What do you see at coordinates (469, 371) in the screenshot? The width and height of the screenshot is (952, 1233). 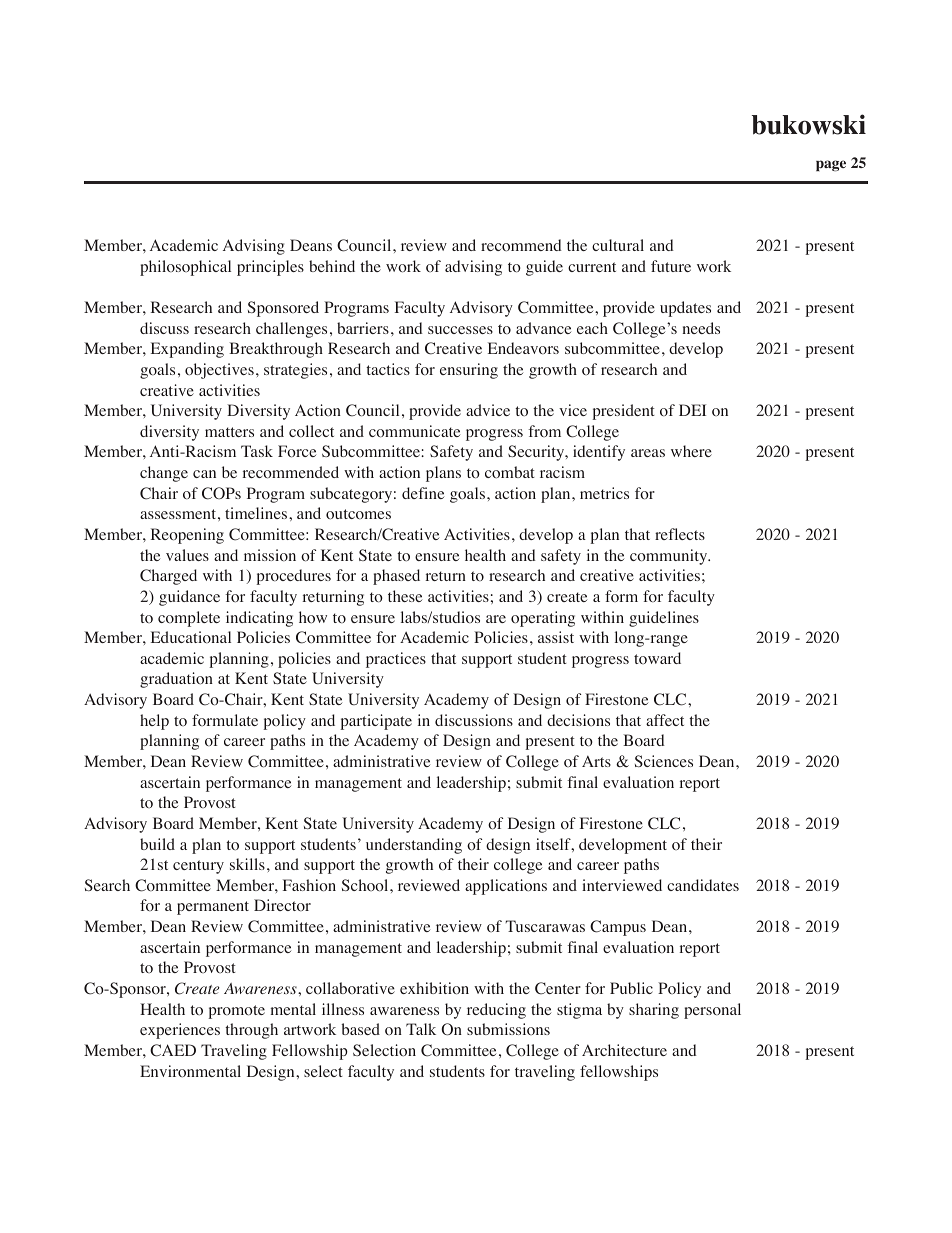 I see `ensuring` at bounding box center [469, 371].
